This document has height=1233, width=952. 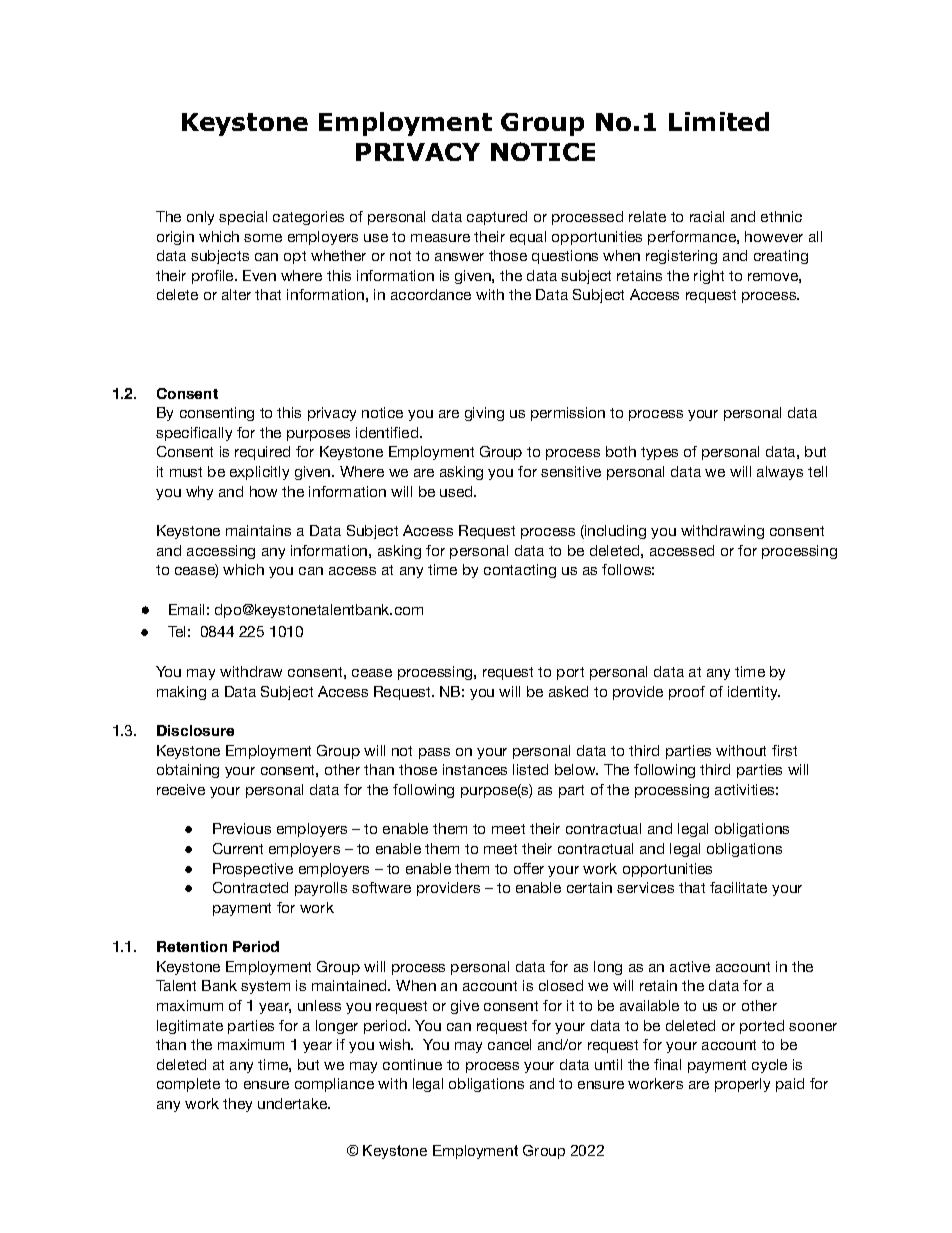 What do you see at coordinates (497, 218) in the document?
I see `captured` at bounding box center [497, 218].
